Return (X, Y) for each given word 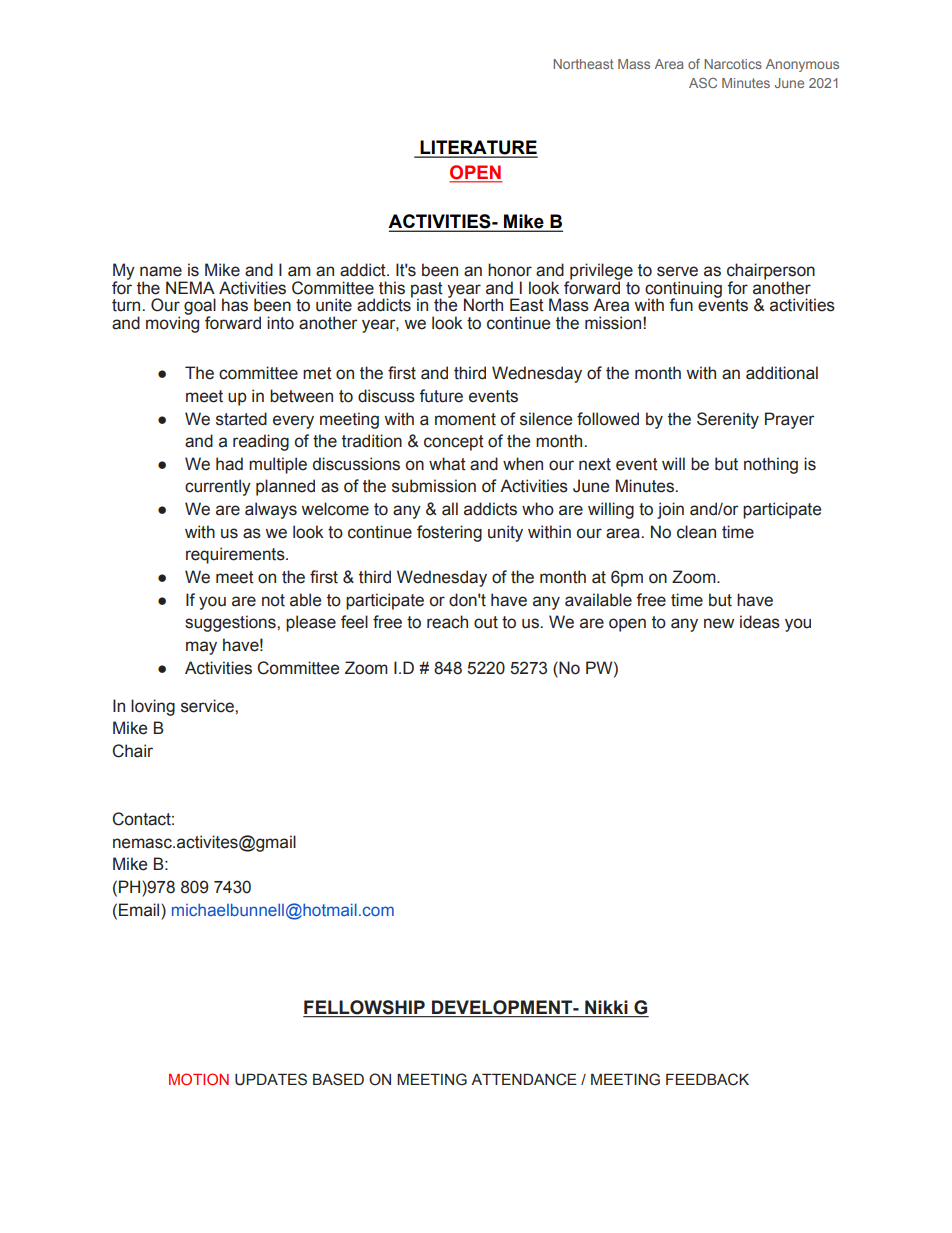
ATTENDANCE (524, 1079)
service (208, 706)
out (486, 622)
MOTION (199, 1079)
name (161, 271)
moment (465, 419)
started (241, 419)
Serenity (728, 420)
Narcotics (733, 64)
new (719, 623)
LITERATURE (478, 148)
